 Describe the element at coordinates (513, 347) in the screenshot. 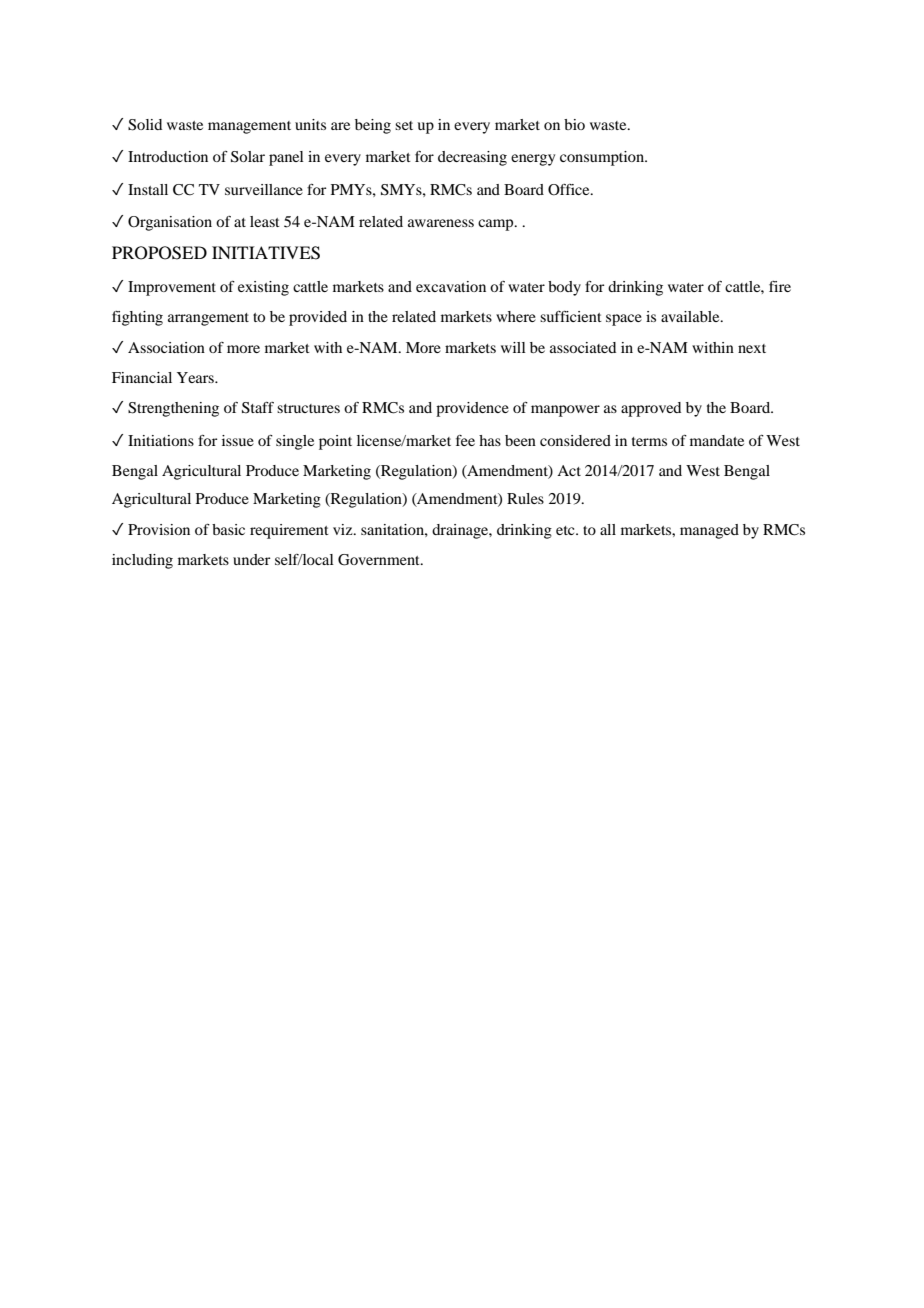

I see `will` at that location.
